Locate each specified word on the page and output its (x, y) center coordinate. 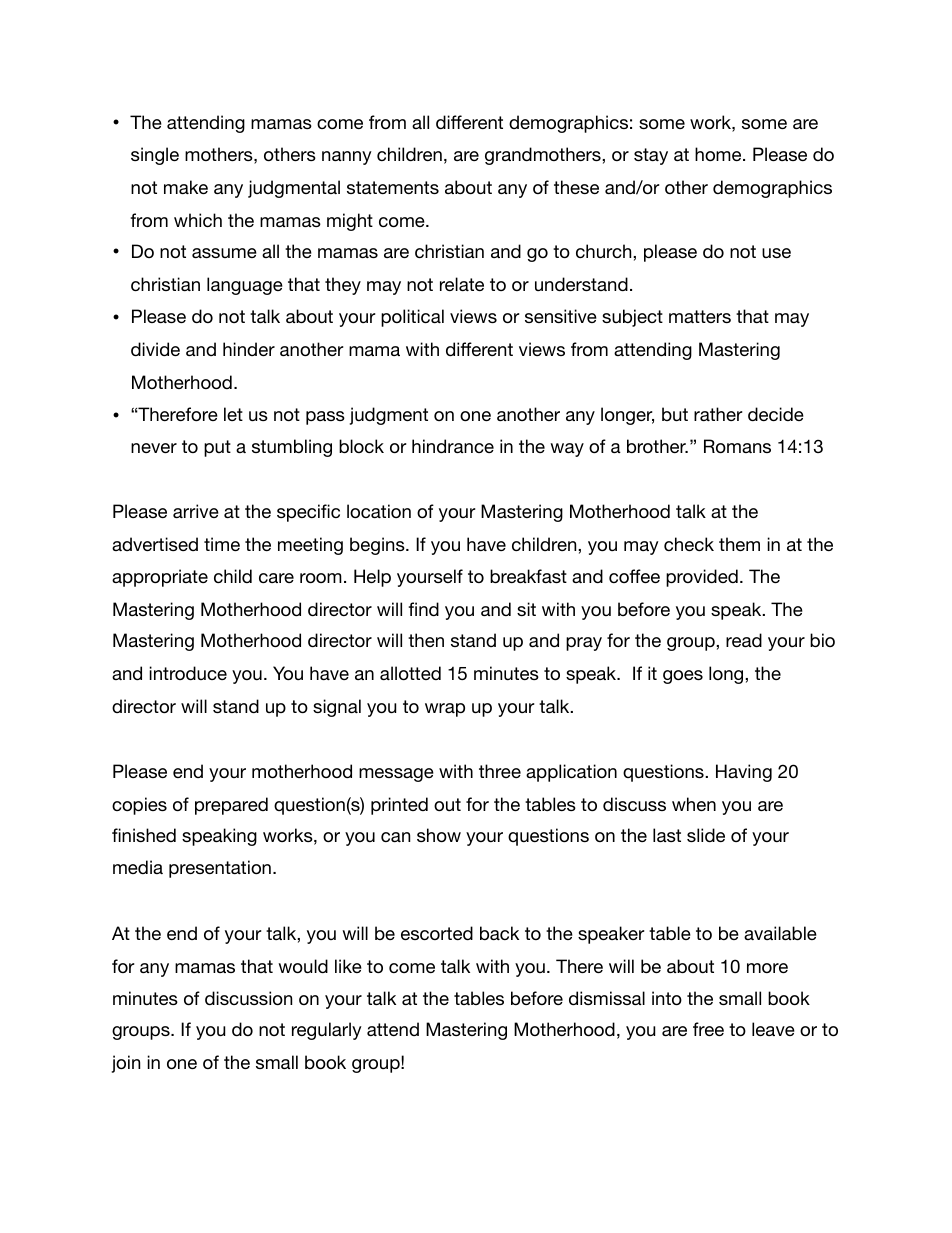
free (708, 1029)
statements (393, 187)
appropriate (160, 578)
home (719, 154)
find (423, 609)
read (744, 640)
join (126, 1064)
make (186, 187)
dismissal (607, 998)
